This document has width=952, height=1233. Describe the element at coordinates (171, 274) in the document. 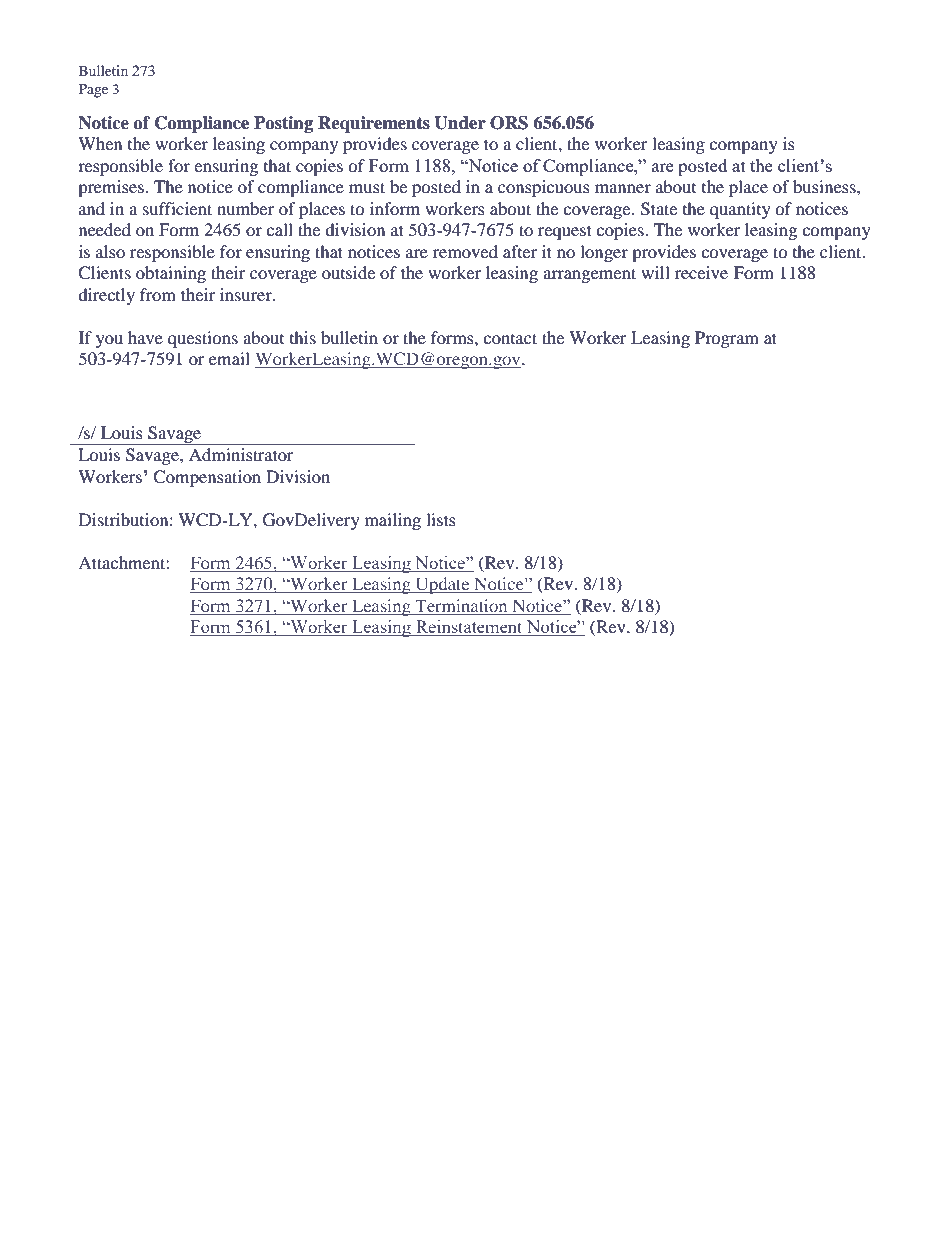

I see `obtaining` at that location.
